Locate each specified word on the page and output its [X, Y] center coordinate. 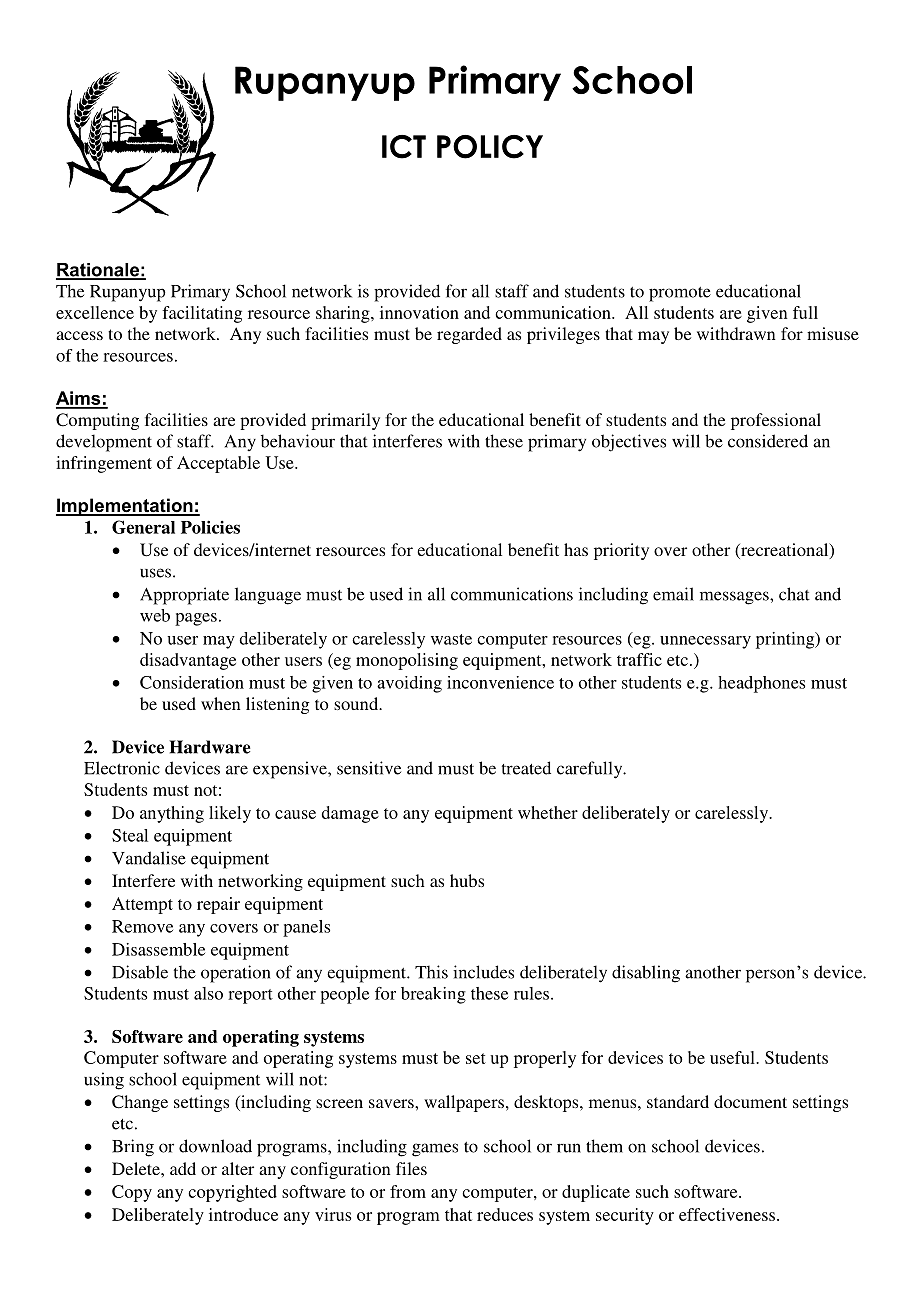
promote [680, 294]
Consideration [192, 682]
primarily [345, 421]
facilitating [202, 314]
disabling [646, 974]
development [104, 443]
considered [768, 441]
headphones [761, 684]
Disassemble [158, 949]
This [431, 972]
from [408, 1191]
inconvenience [500, 682]
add [183, 1168]
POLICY [490, 147]
